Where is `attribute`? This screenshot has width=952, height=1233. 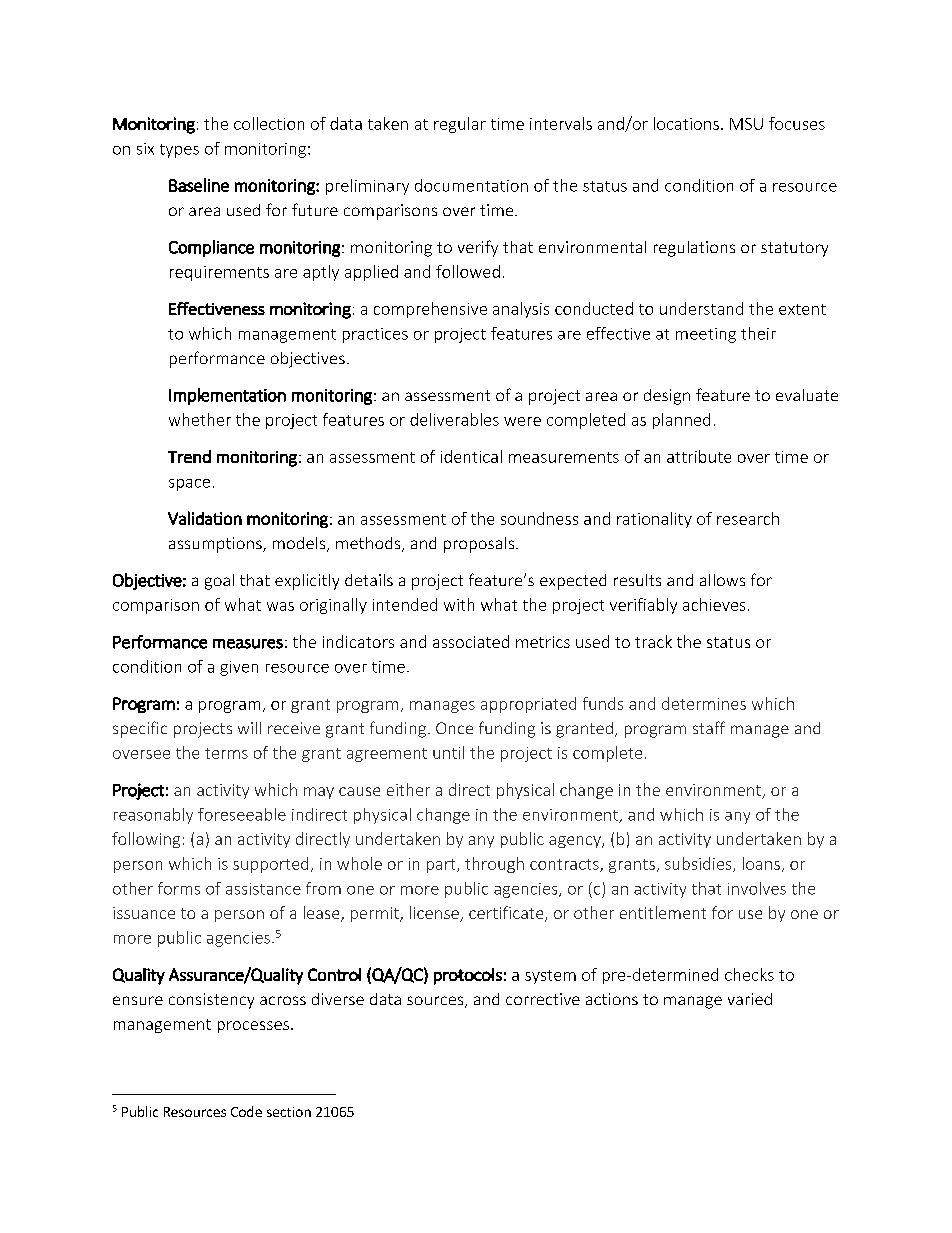
attribute is located at coordinates (699, 456).
